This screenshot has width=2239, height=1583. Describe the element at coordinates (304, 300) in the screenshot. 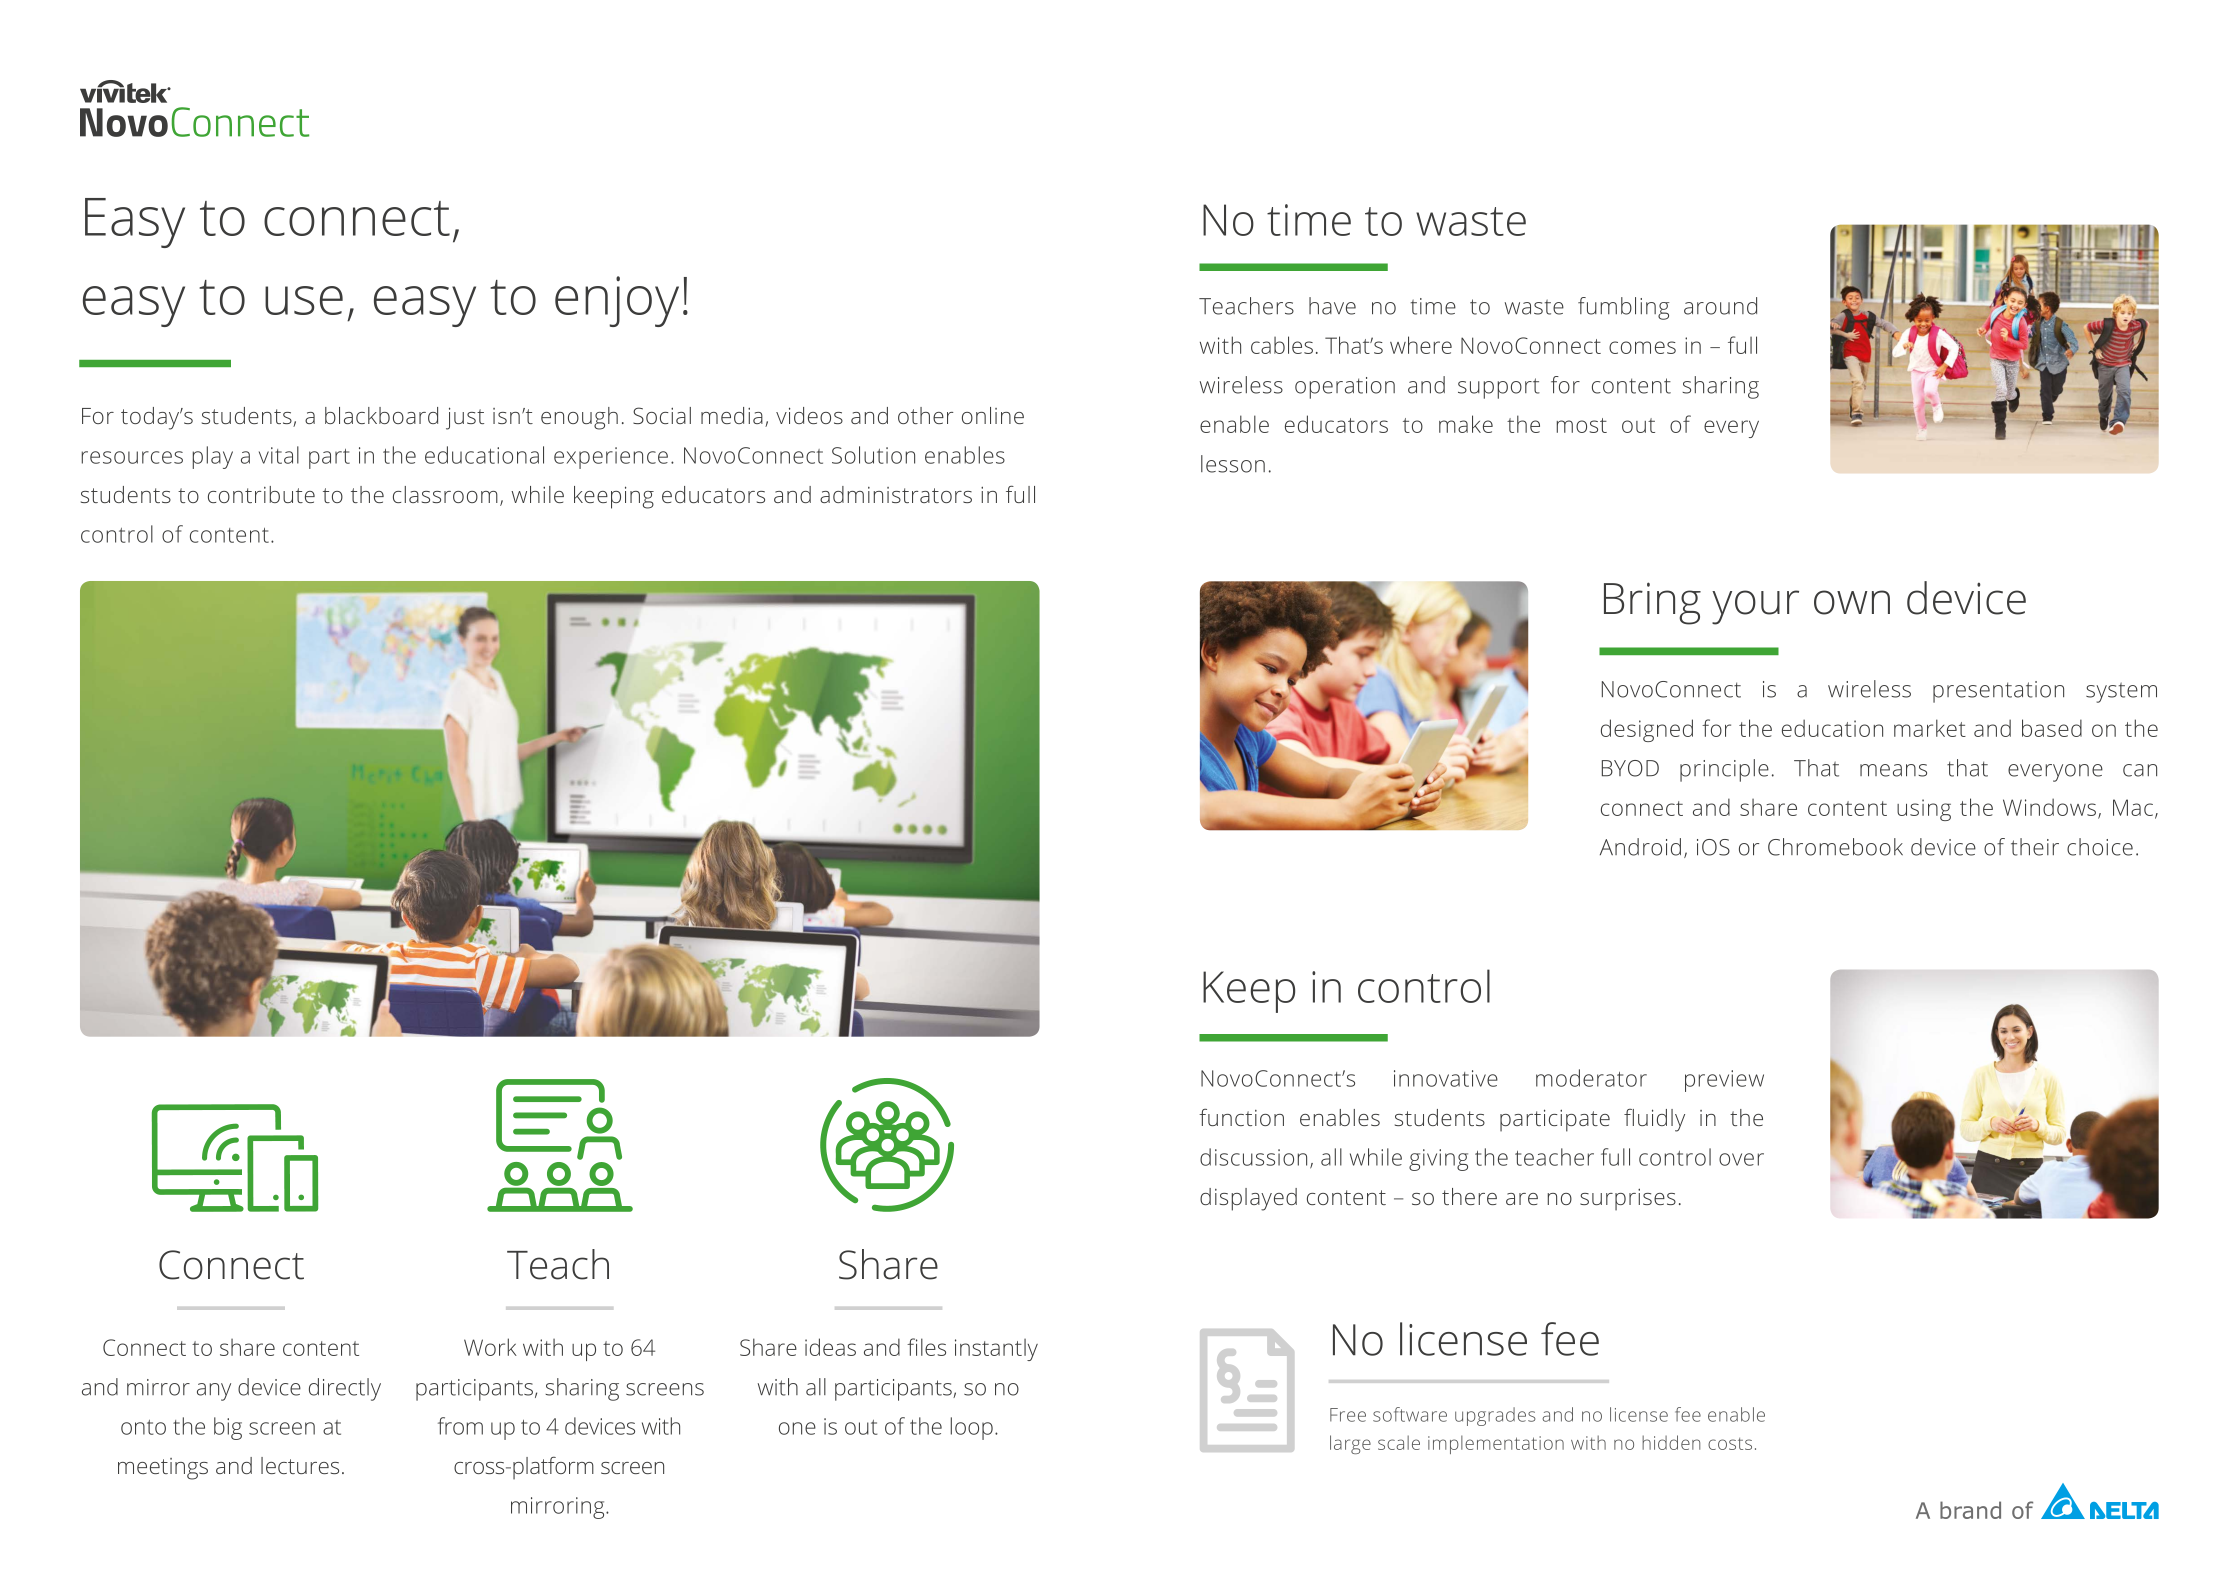

I see `use` at that location.
